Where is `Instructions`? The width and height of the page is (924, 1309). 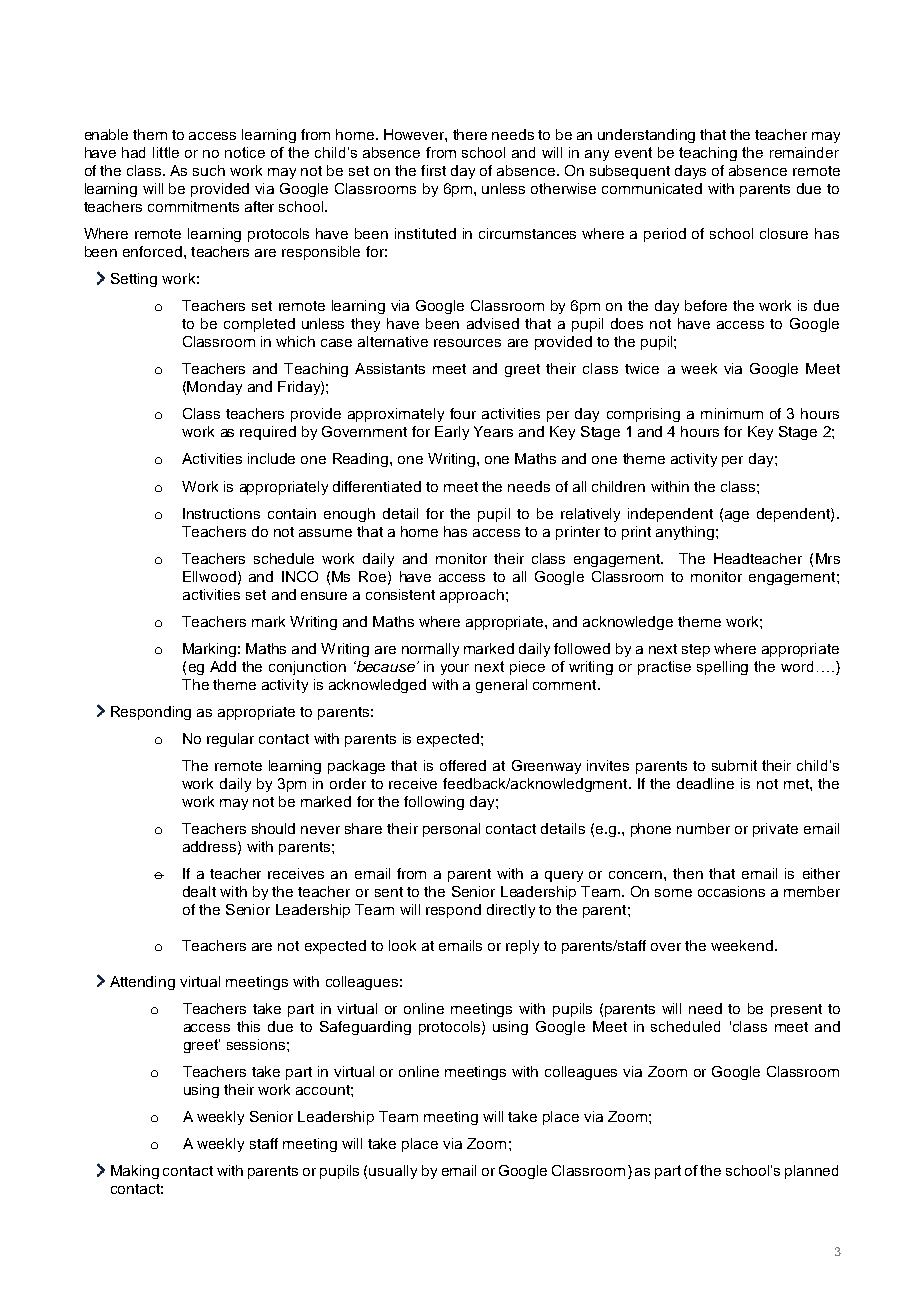 Instructions is located at coordinates (221, 513).
